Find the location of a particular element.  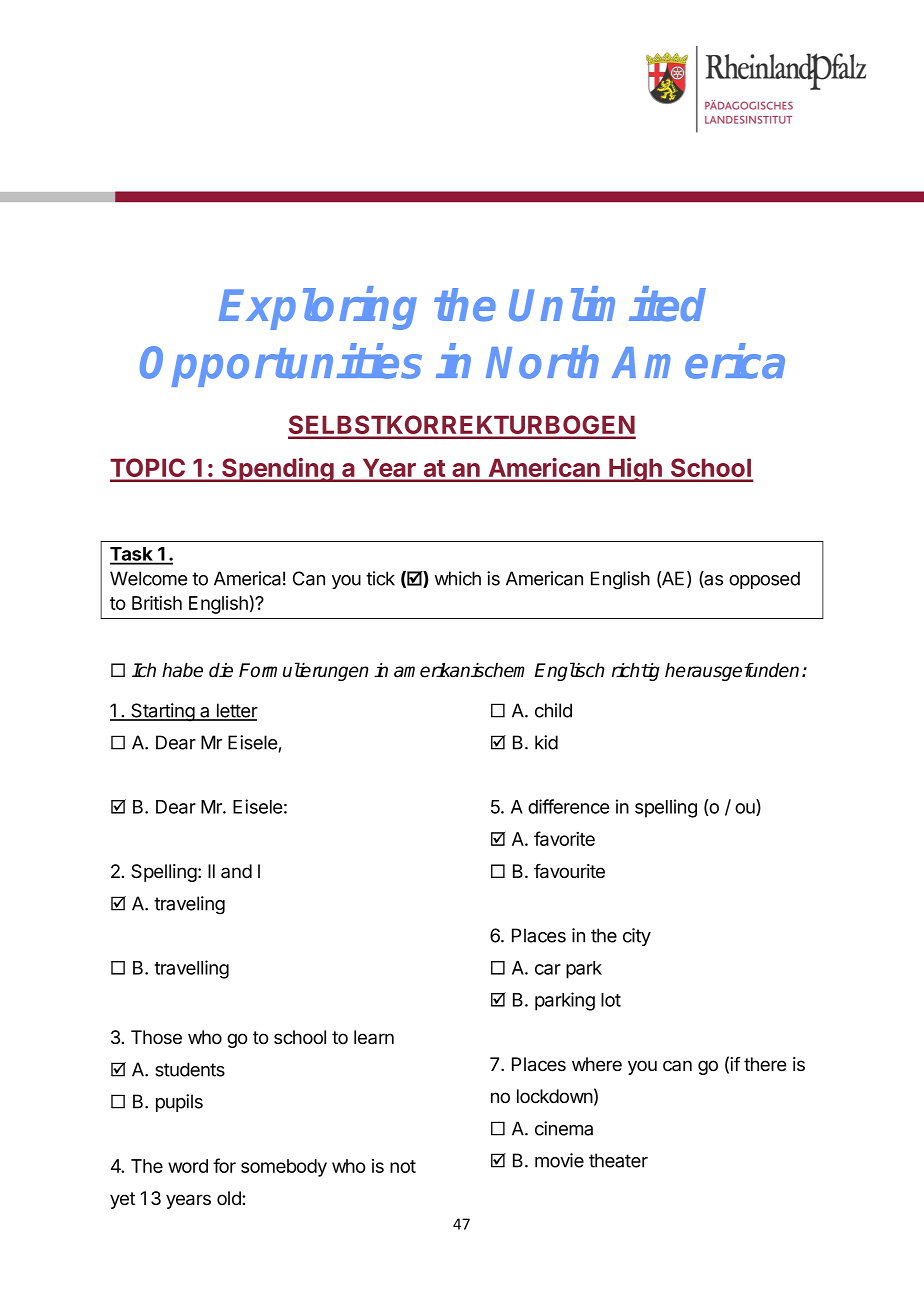

not is located at coordinates (403, 1166).
